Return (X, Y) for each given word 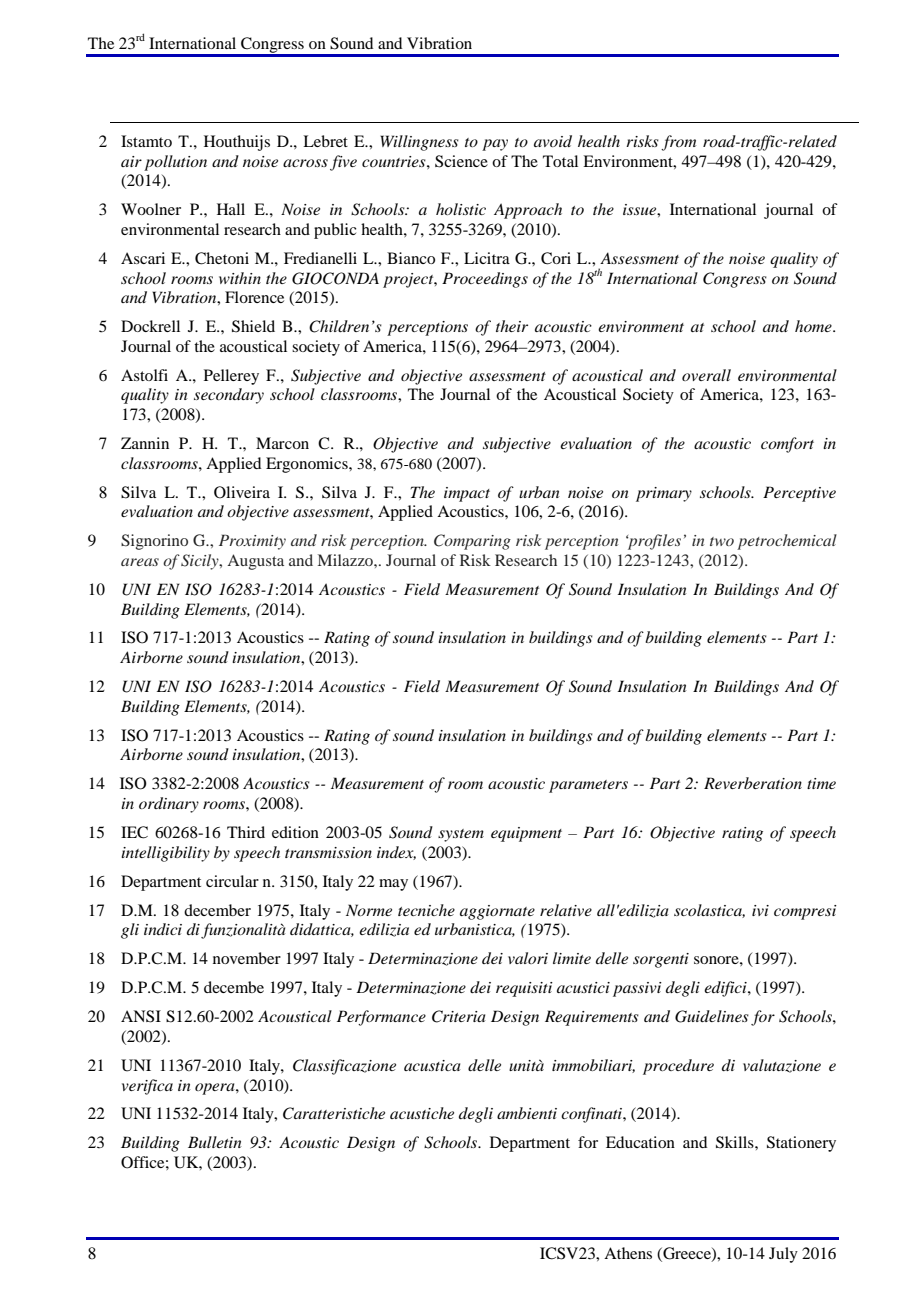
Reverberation (753, 783)
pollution (175, 163)
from (678, 143)
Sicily (201, 562)
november (247, 958)
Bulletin (215, 1142)
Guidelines (712, 1016)
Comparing (472, 542)
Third (246, 832)
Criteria (459, 1016)
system (461, 835)
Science (461, 161)
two (722, 541)
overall (706, 375)
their (512, 326)
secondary (229, 396)
